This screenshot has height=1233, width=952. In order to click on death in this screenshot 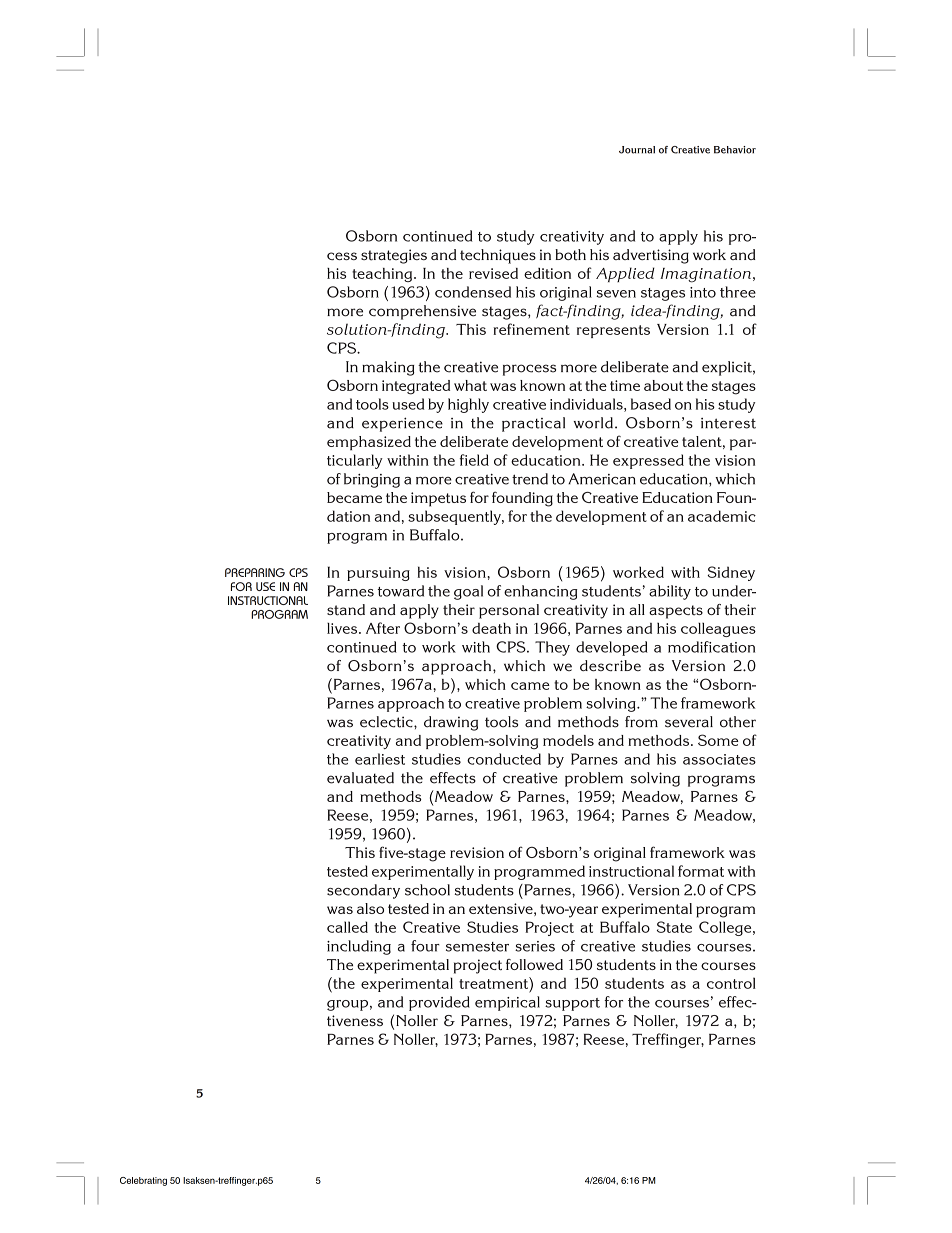, I will do `click(491, 628)`.
